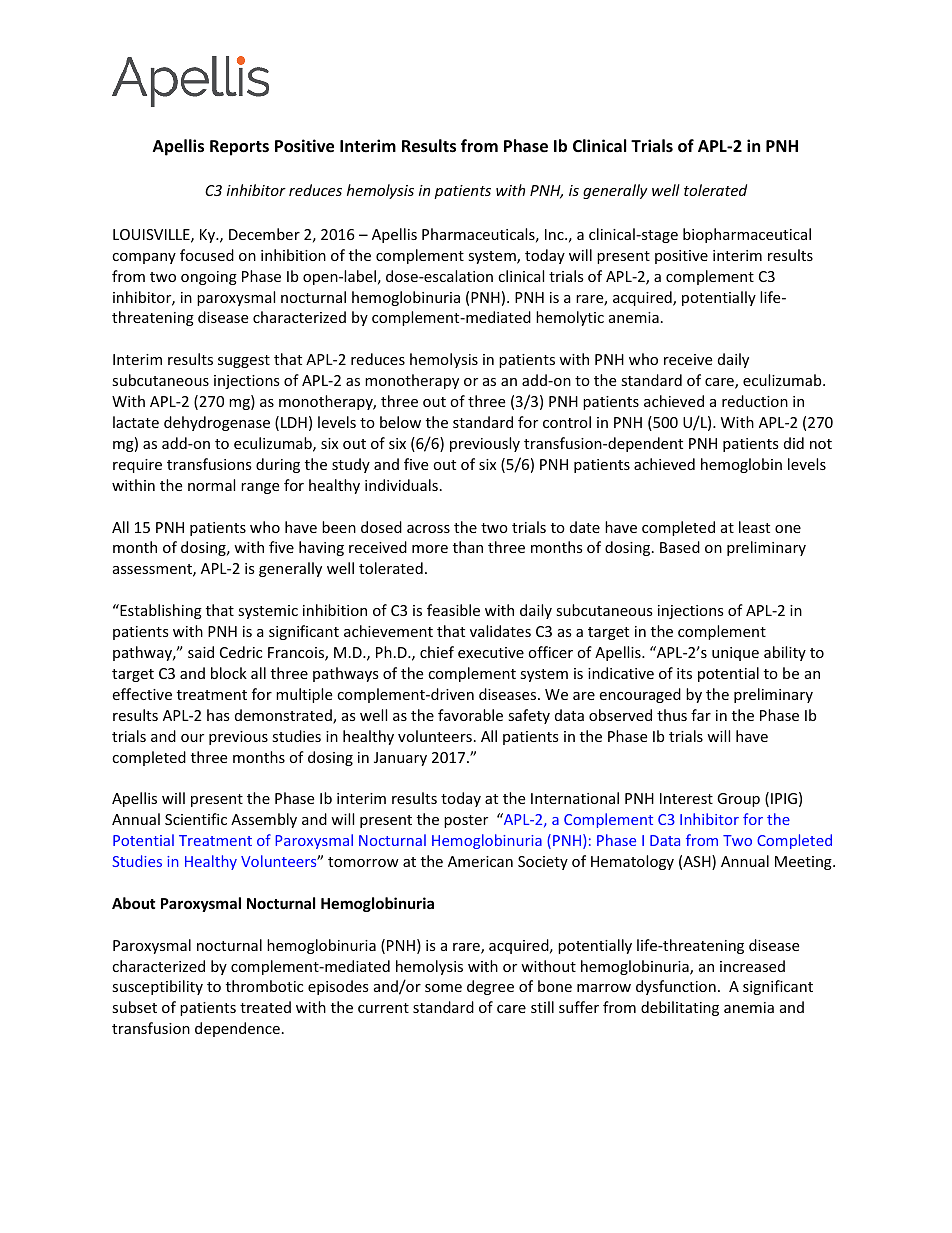 The height and width of the page is (1233, 952). I want to click on below, so click(400, 422).
